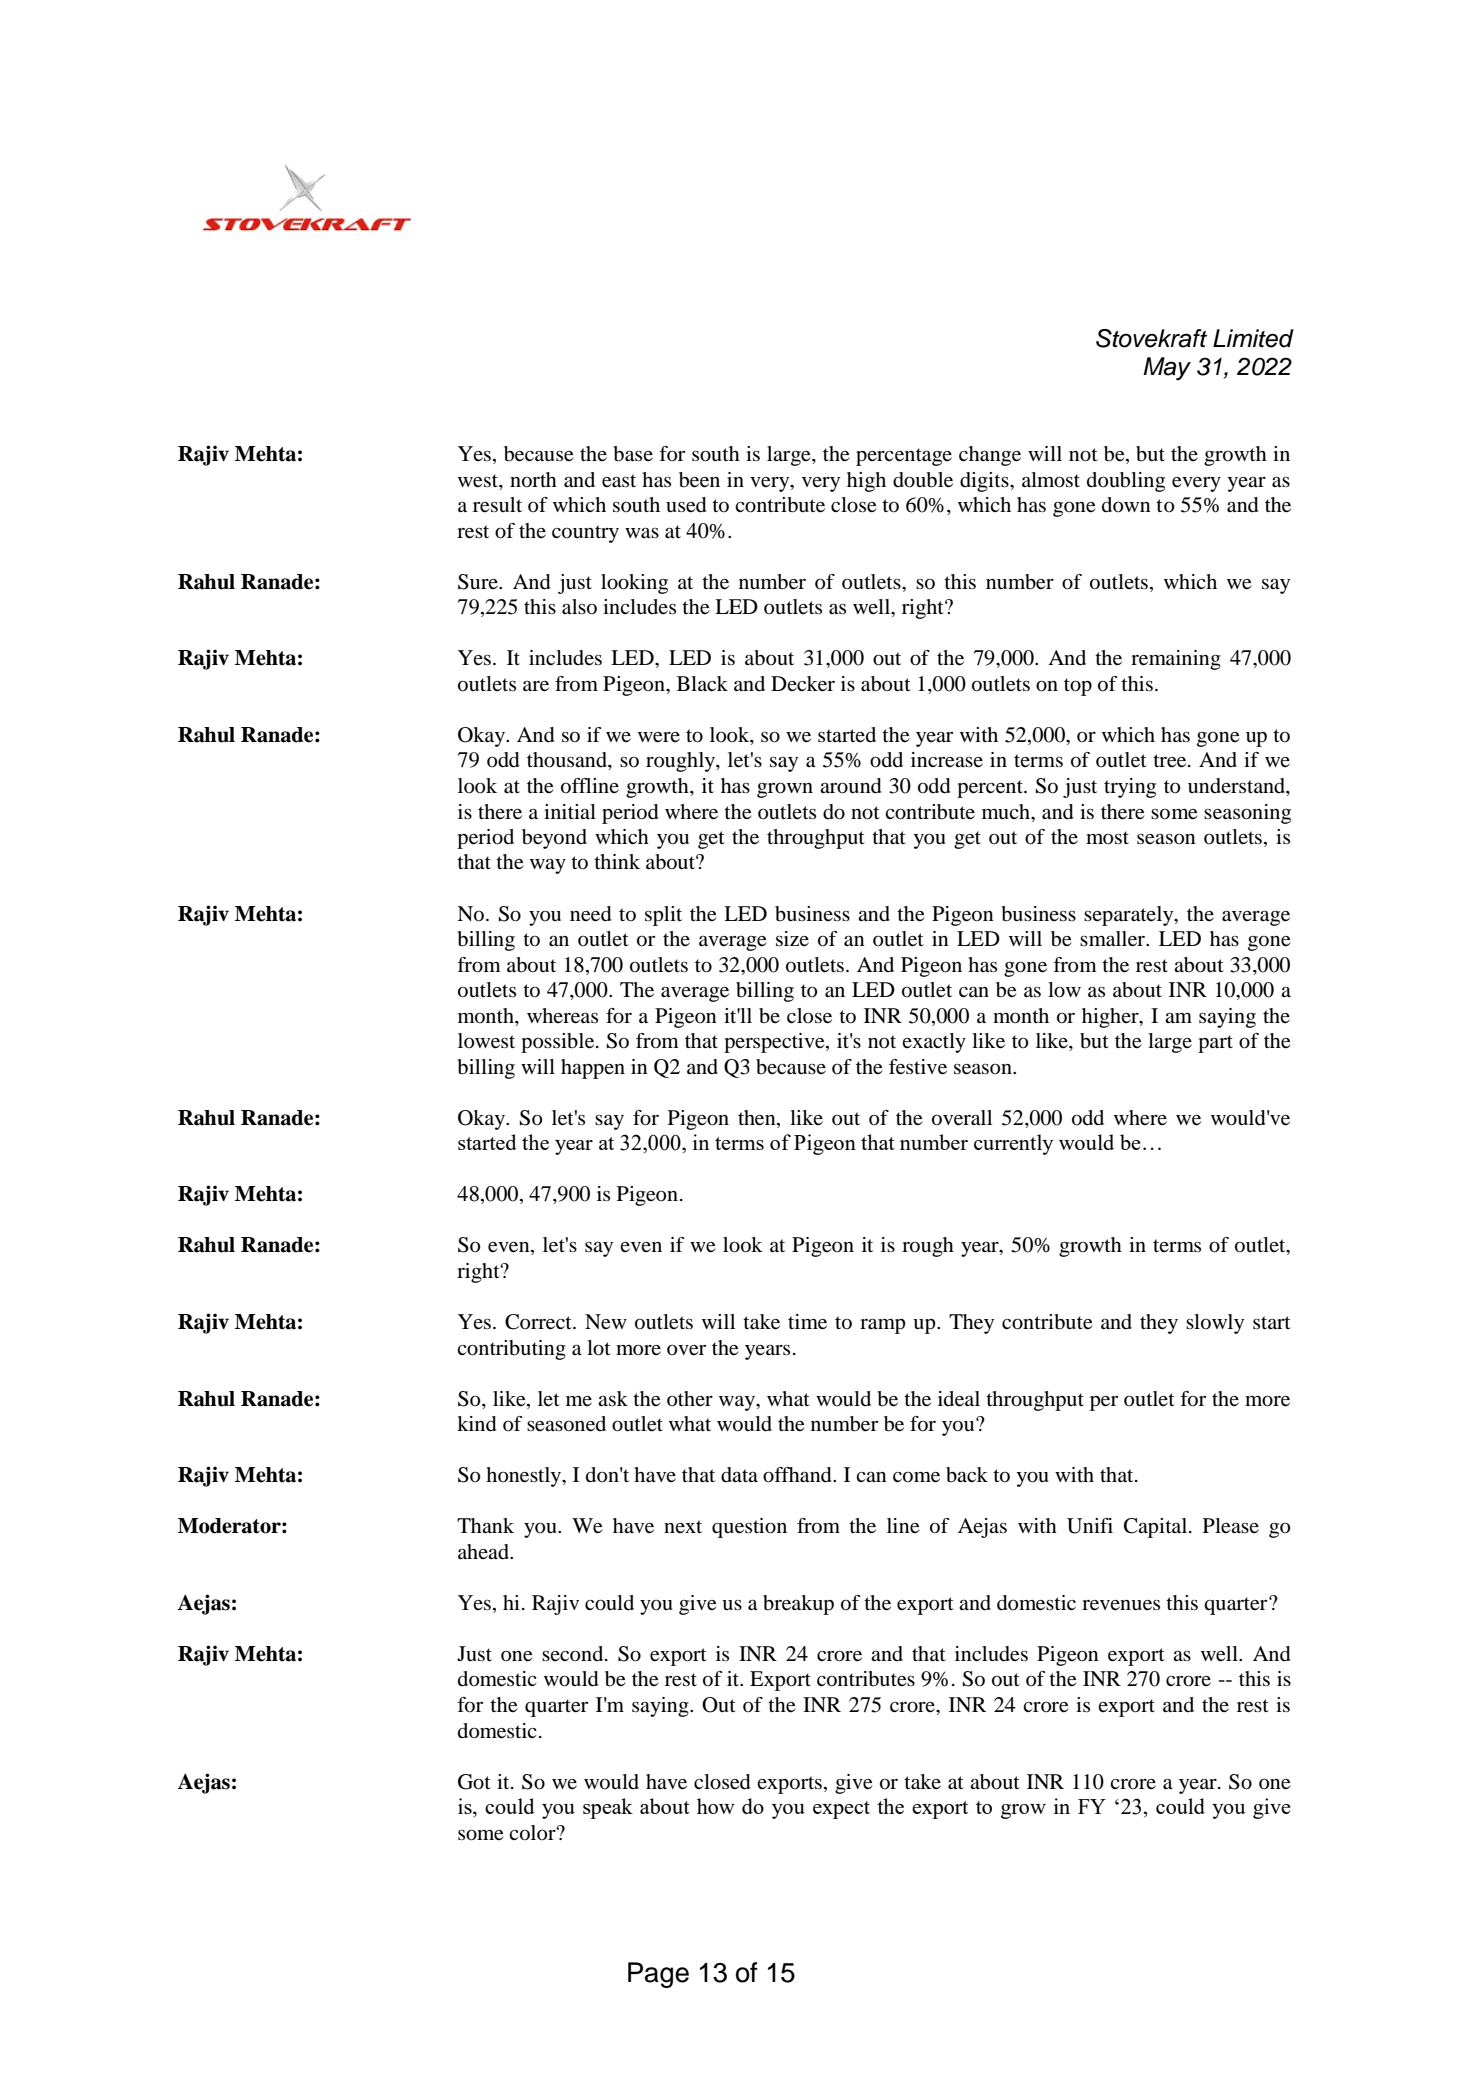  Describe the element at coordinates (923, 480) in the document. I see `double` at that location.
